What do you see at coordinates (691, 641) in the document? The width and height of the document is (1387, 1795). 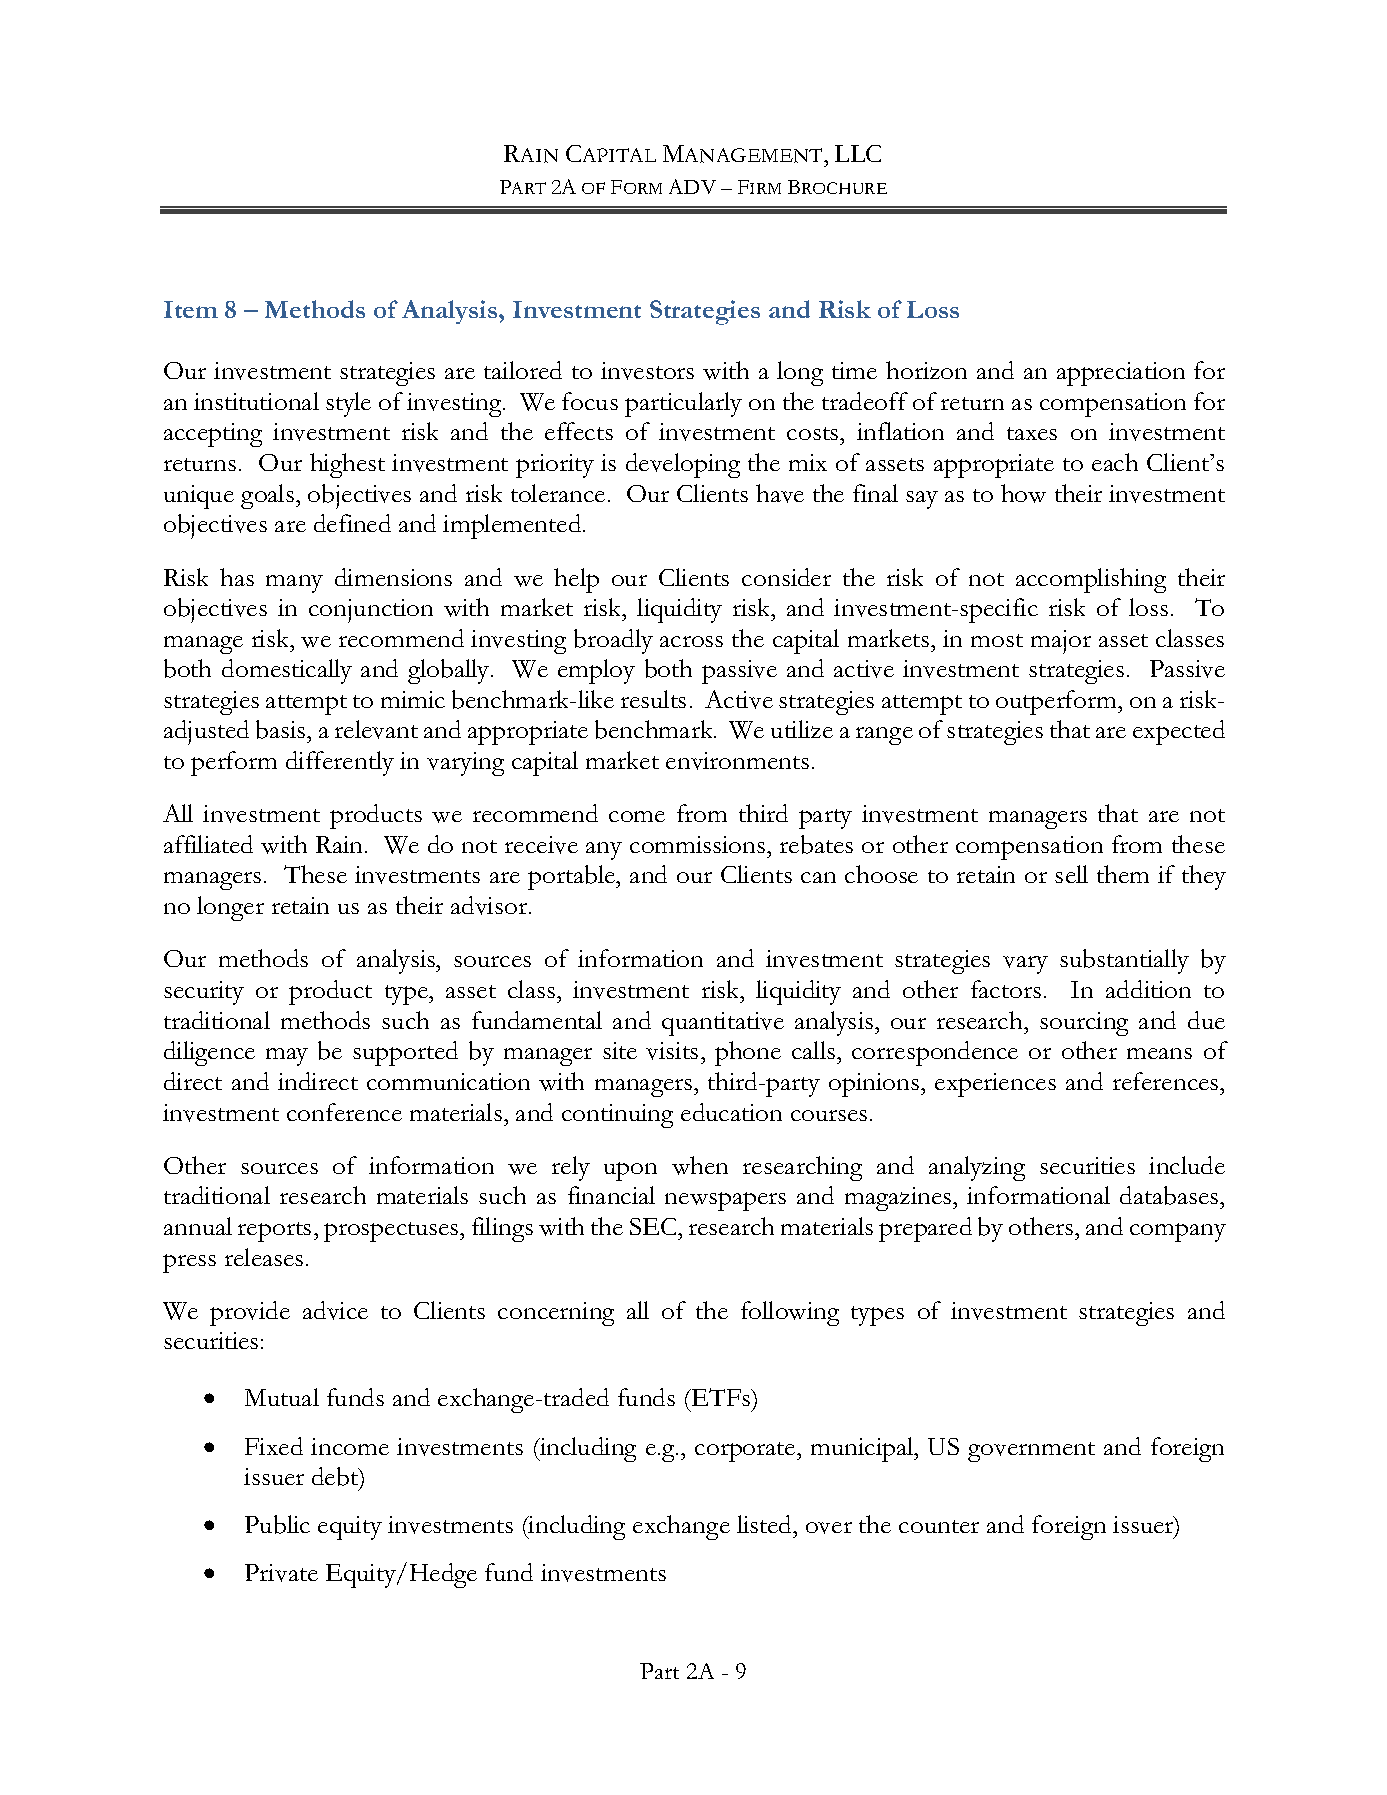 I see `across` at bounding box center [691, 641].
